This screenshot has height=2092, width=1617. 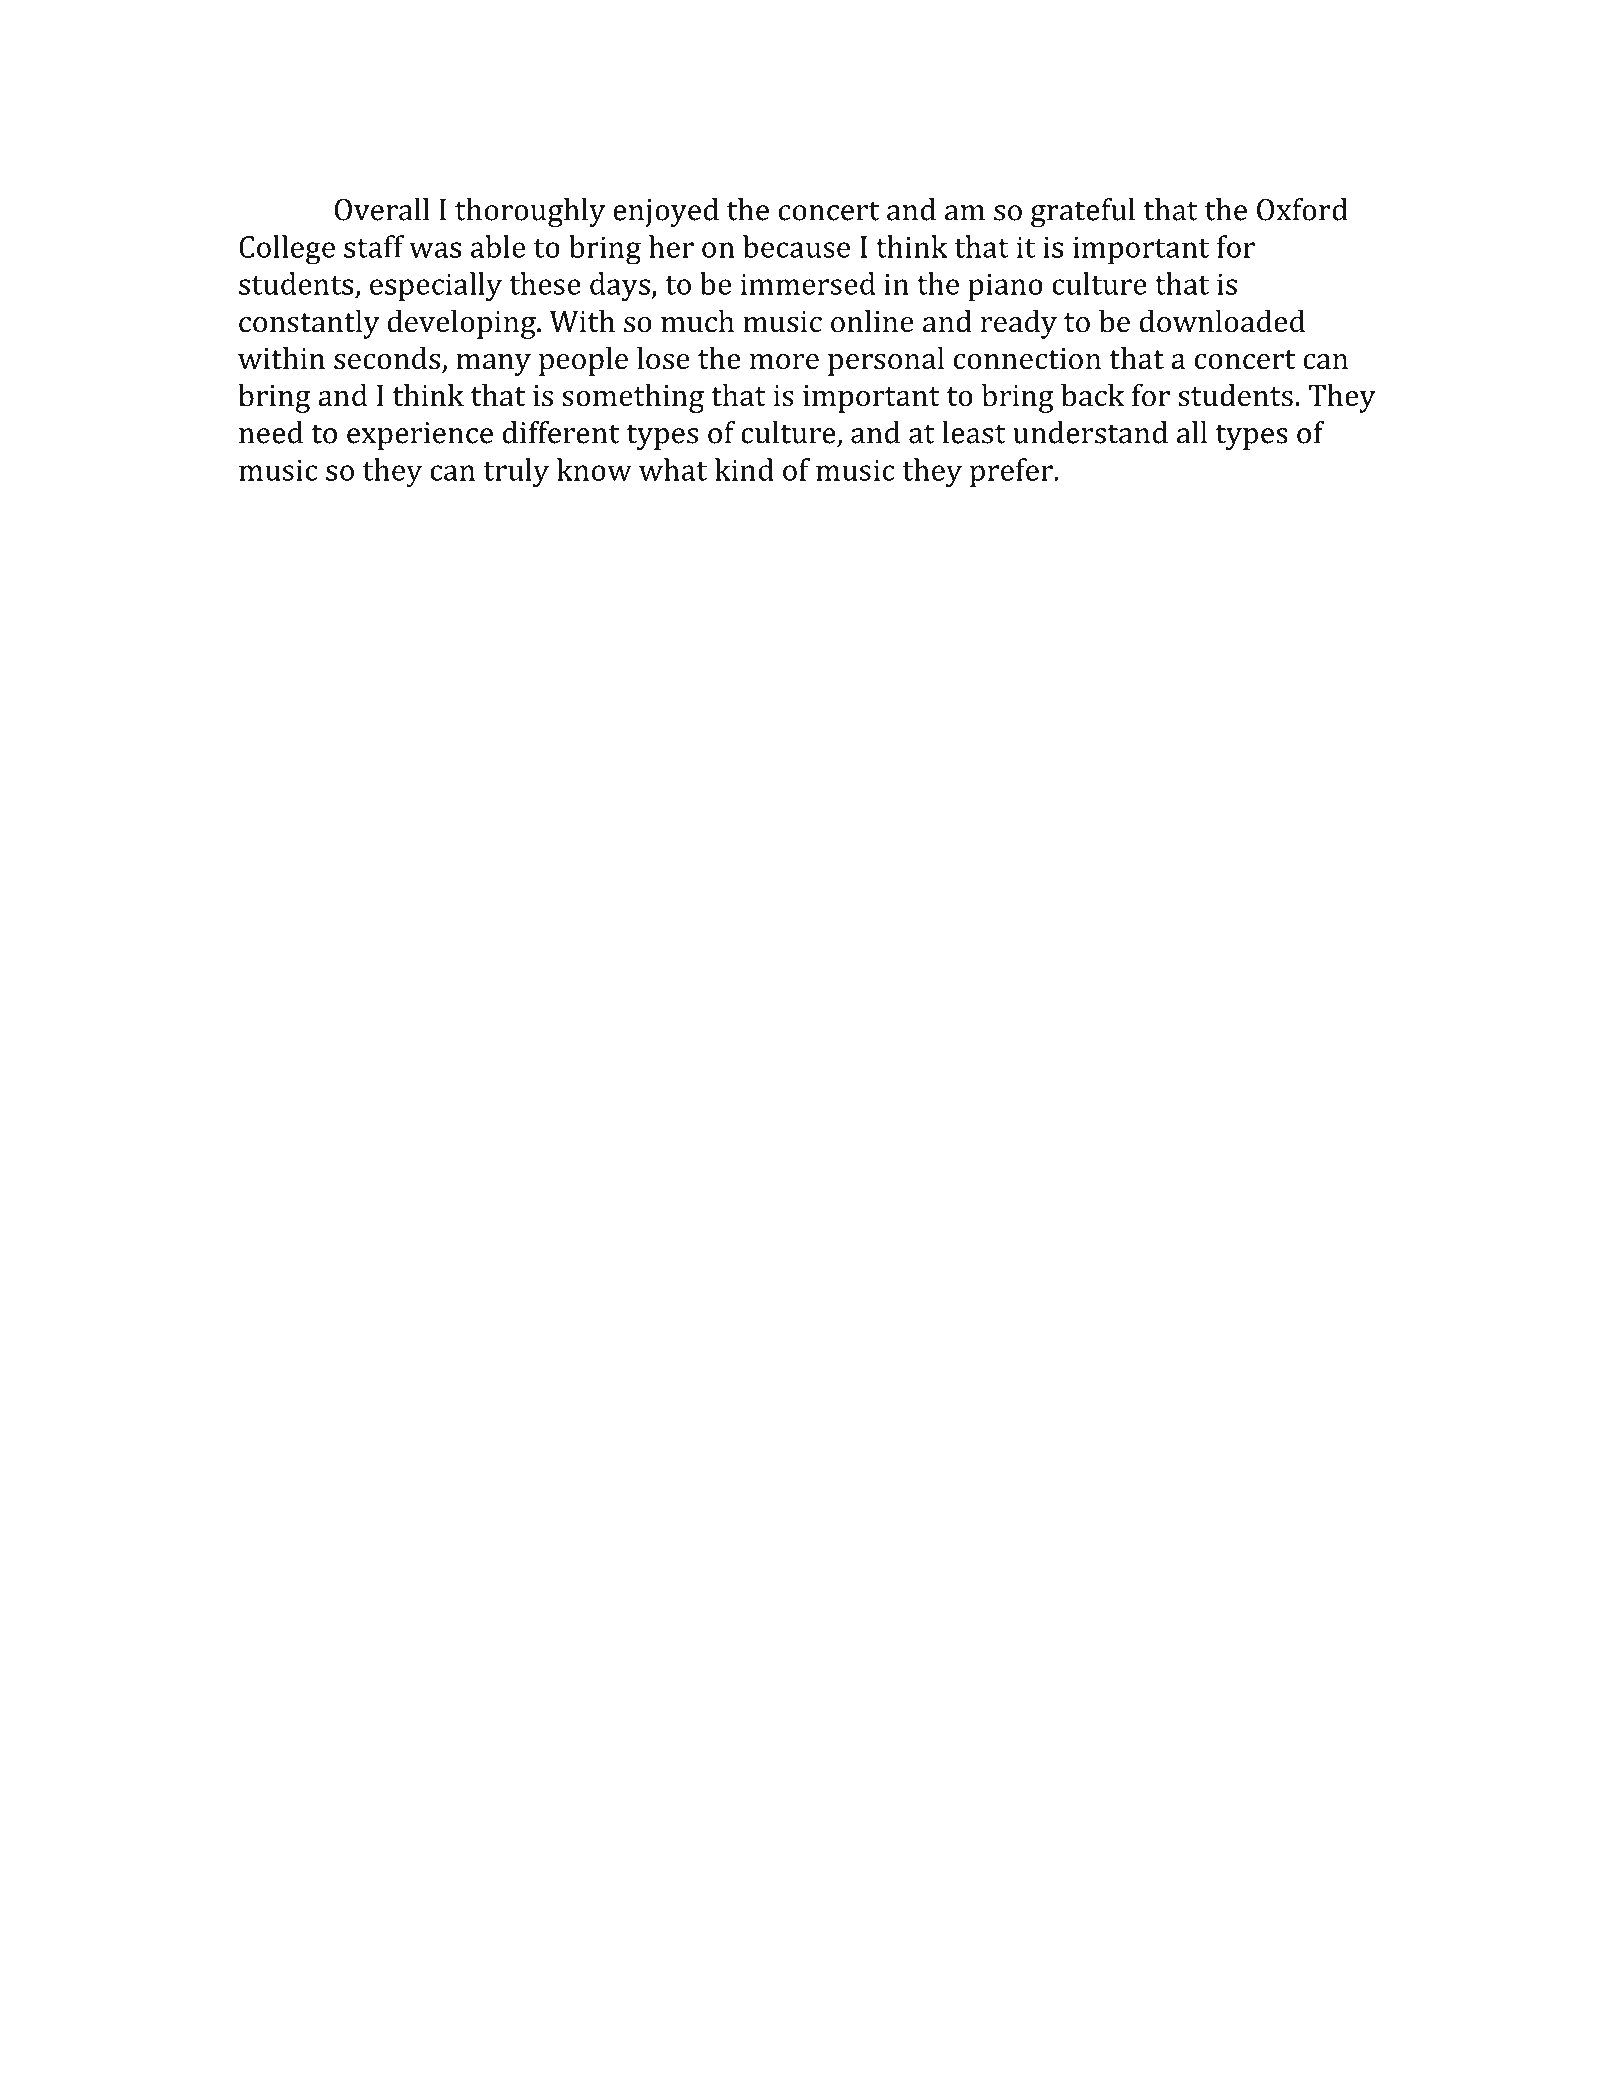 What do you see at coordinates (382, 209) in the screenshot?
I see `Overall` at bounding box center [382, 209].
